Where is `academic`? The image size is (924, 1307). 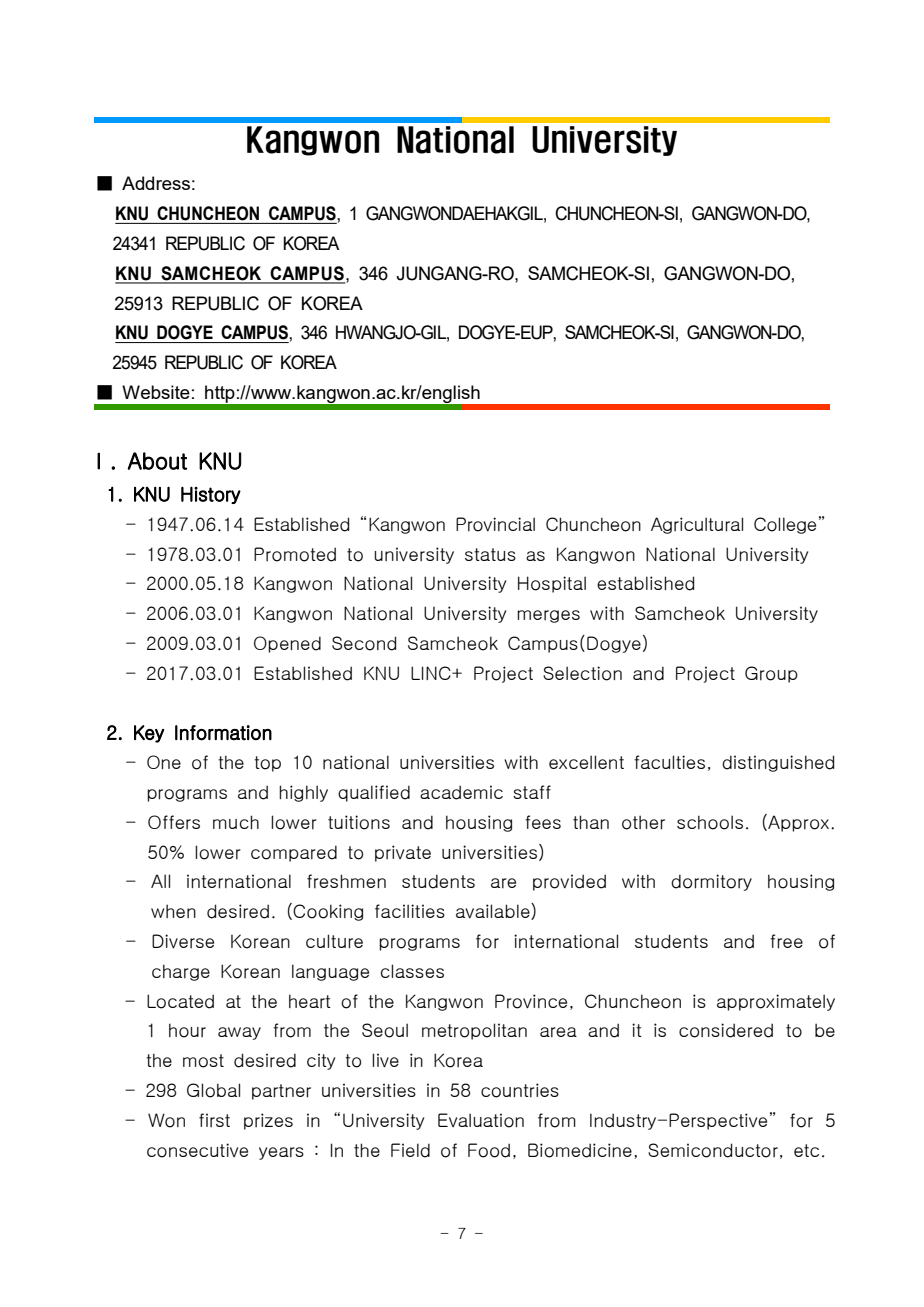
academic is located at coordinates (461, 792).
